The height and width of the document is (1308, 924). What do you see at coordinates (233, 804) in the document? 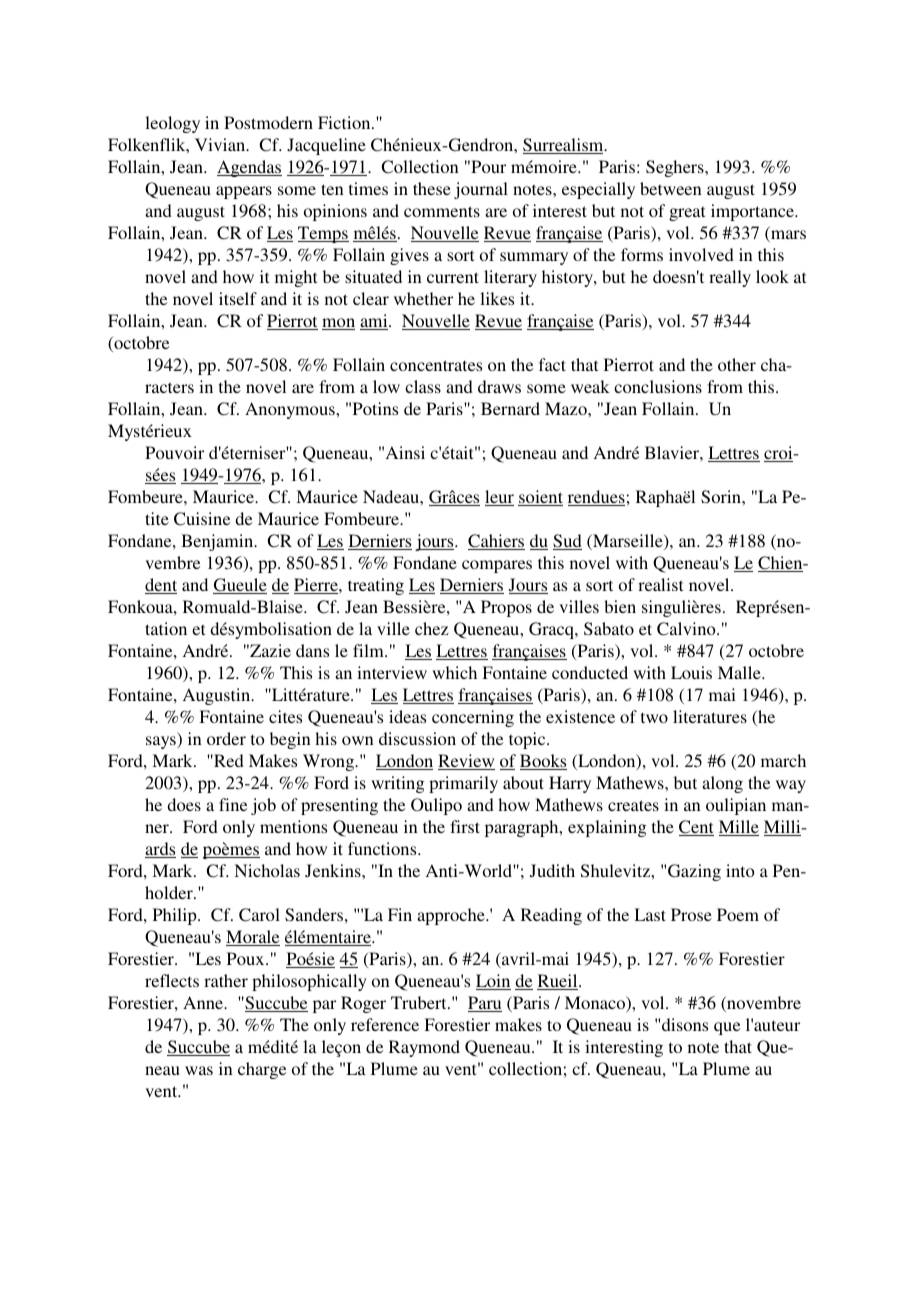
I see `fine` at bounding box center [233, 804].
